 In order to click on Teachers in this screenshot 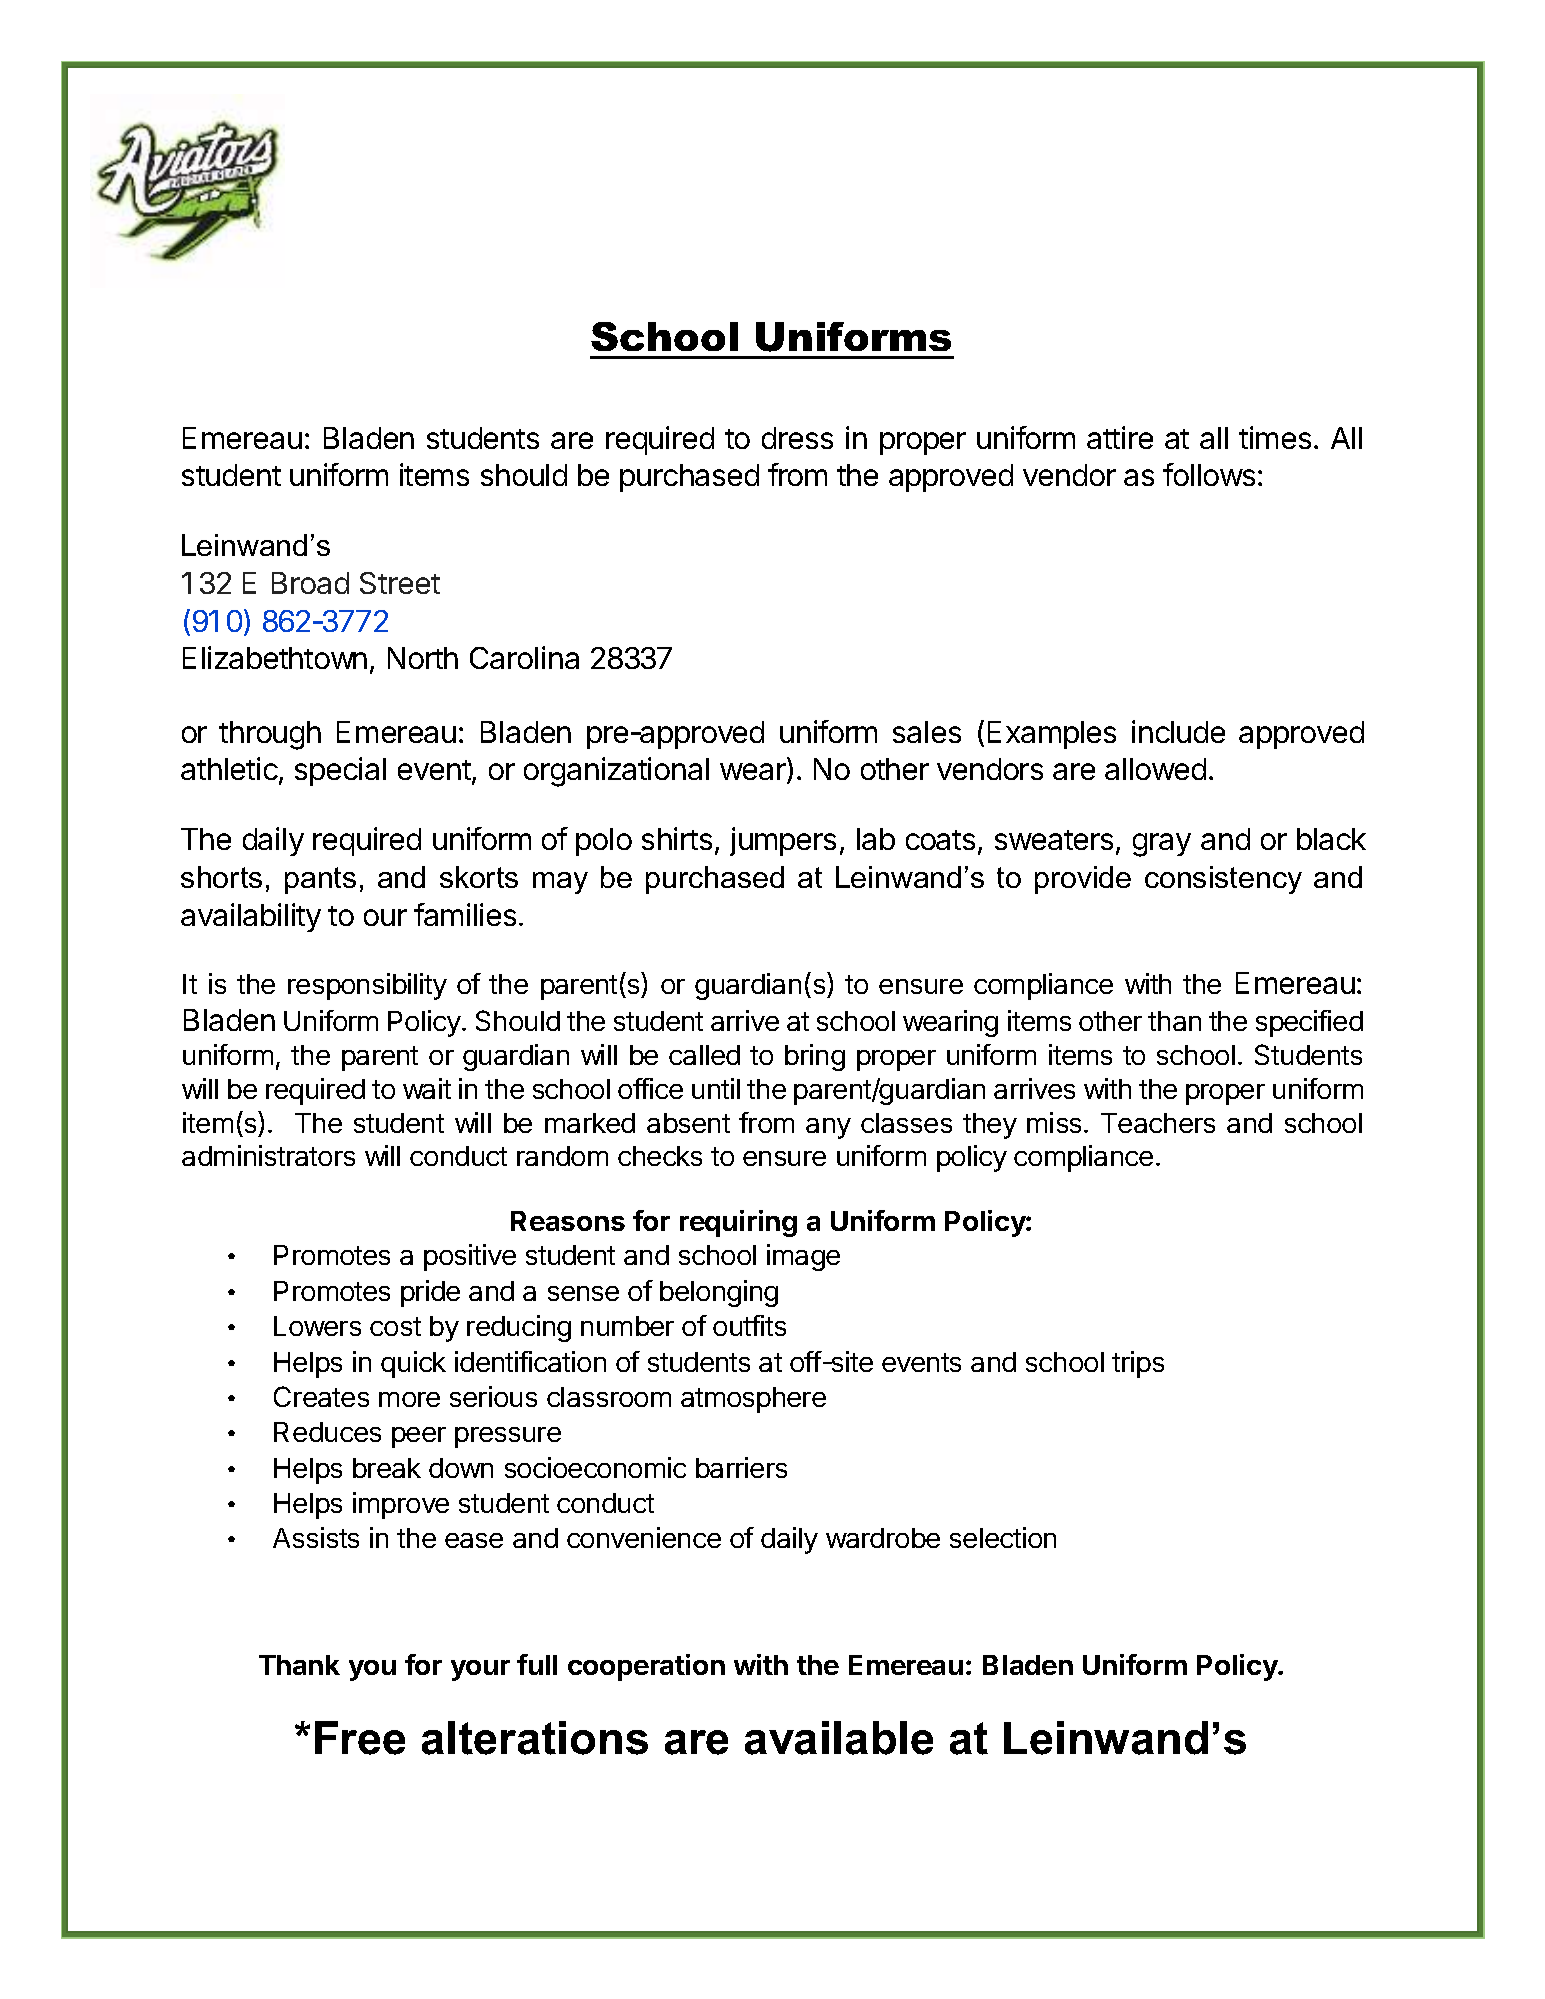, I will do `click(1158, 1123)`.
